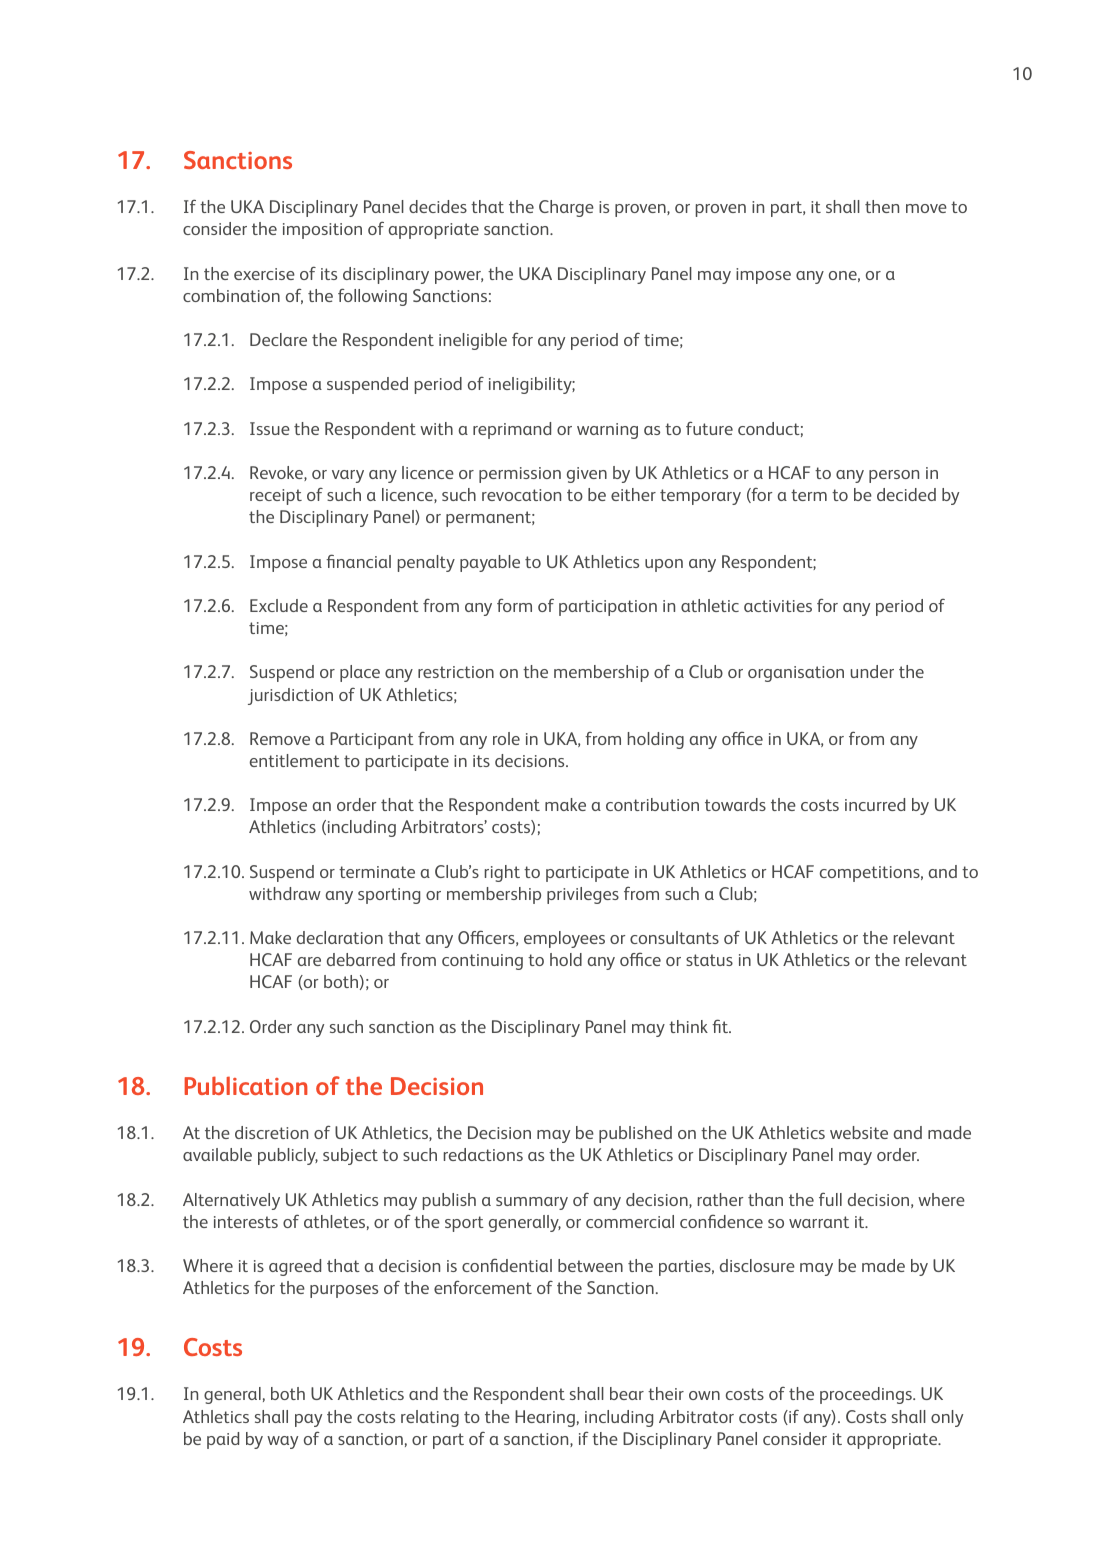  I want to click on under, so click(872, 671).
